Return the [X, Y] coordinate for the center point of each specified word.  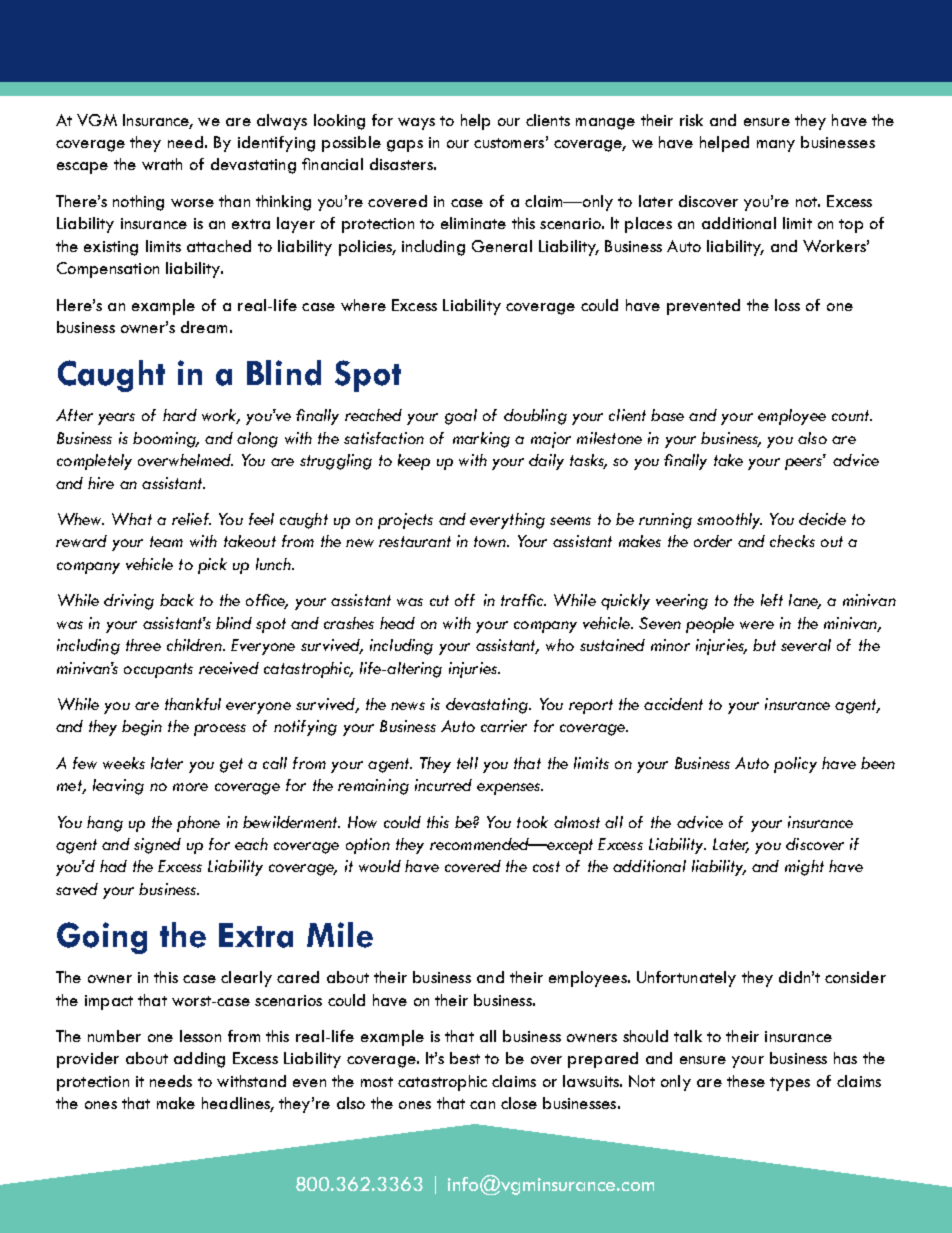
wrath [162, 164]
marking [481, 440]
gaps [405, 146]
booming [165, 440]
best [465, 1058]
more [190, 787]
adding [199, 1060]
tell [467, 763]
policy [795, 765]
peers [805, 463]
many [776, 146]
